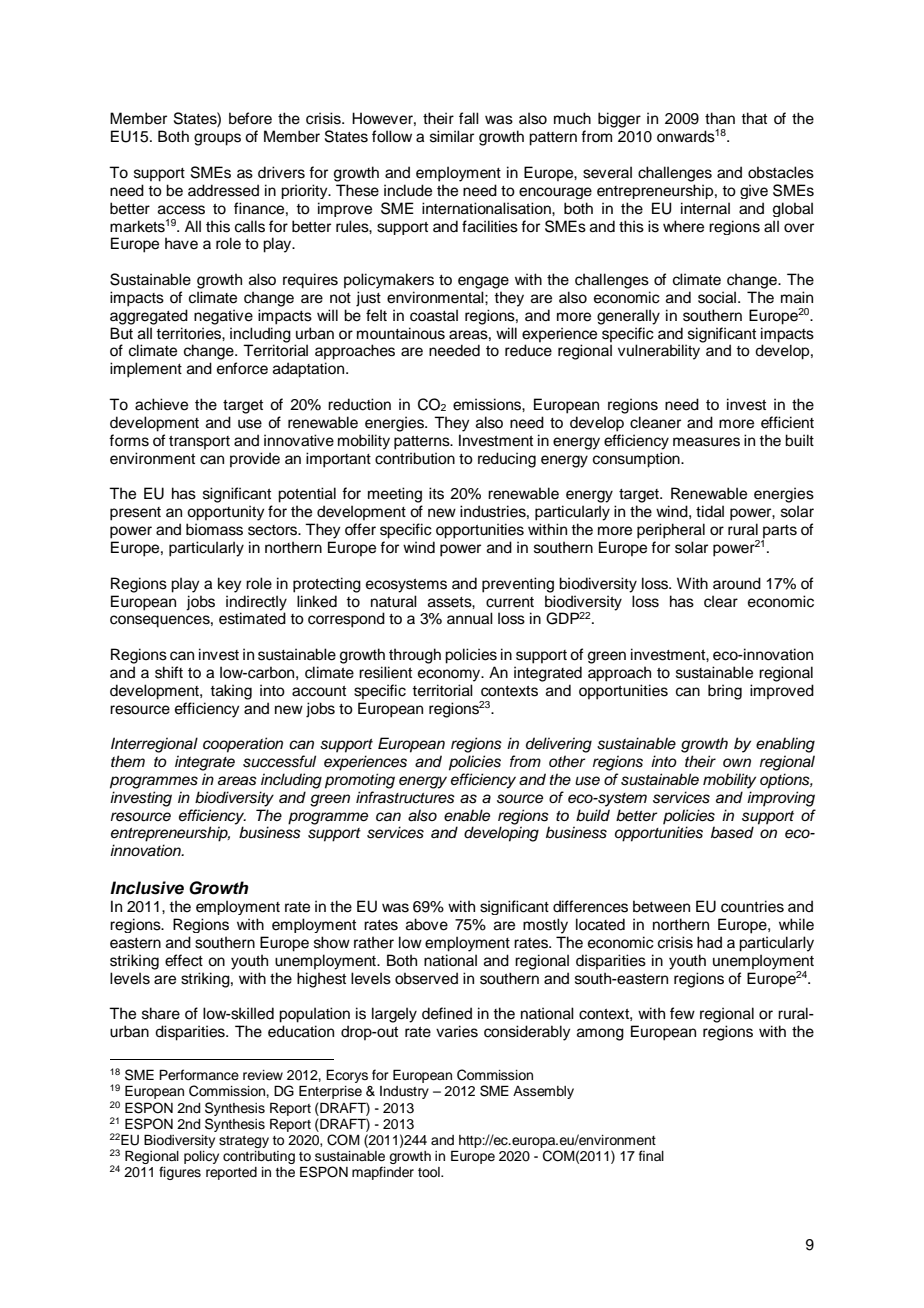 The image size is (924, 1308). Describe the element at coordinates (720, 118) in the screenshot. I see `than` at that location.
